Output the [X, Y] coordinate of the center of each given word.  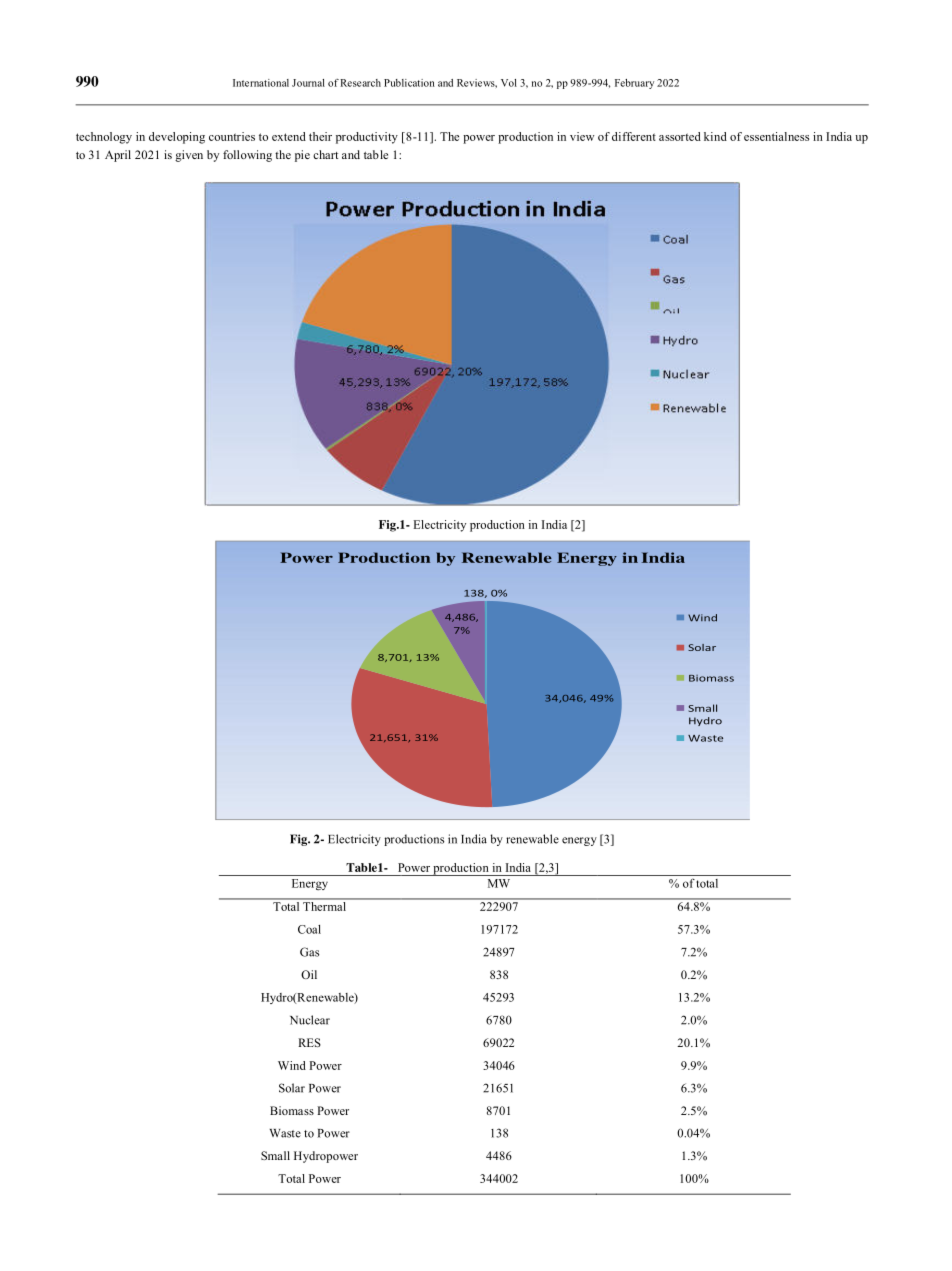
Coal [309, 929]
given [189, 156]
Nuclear [310, 1020]
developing [177, 138]
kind [715, 136]
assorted [680, 136]
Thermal [324, 906]
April [118, 156]
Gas [309, 952]
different [634, 136]
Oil [309, 974]
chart [325, 154]
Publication [409, 83]
